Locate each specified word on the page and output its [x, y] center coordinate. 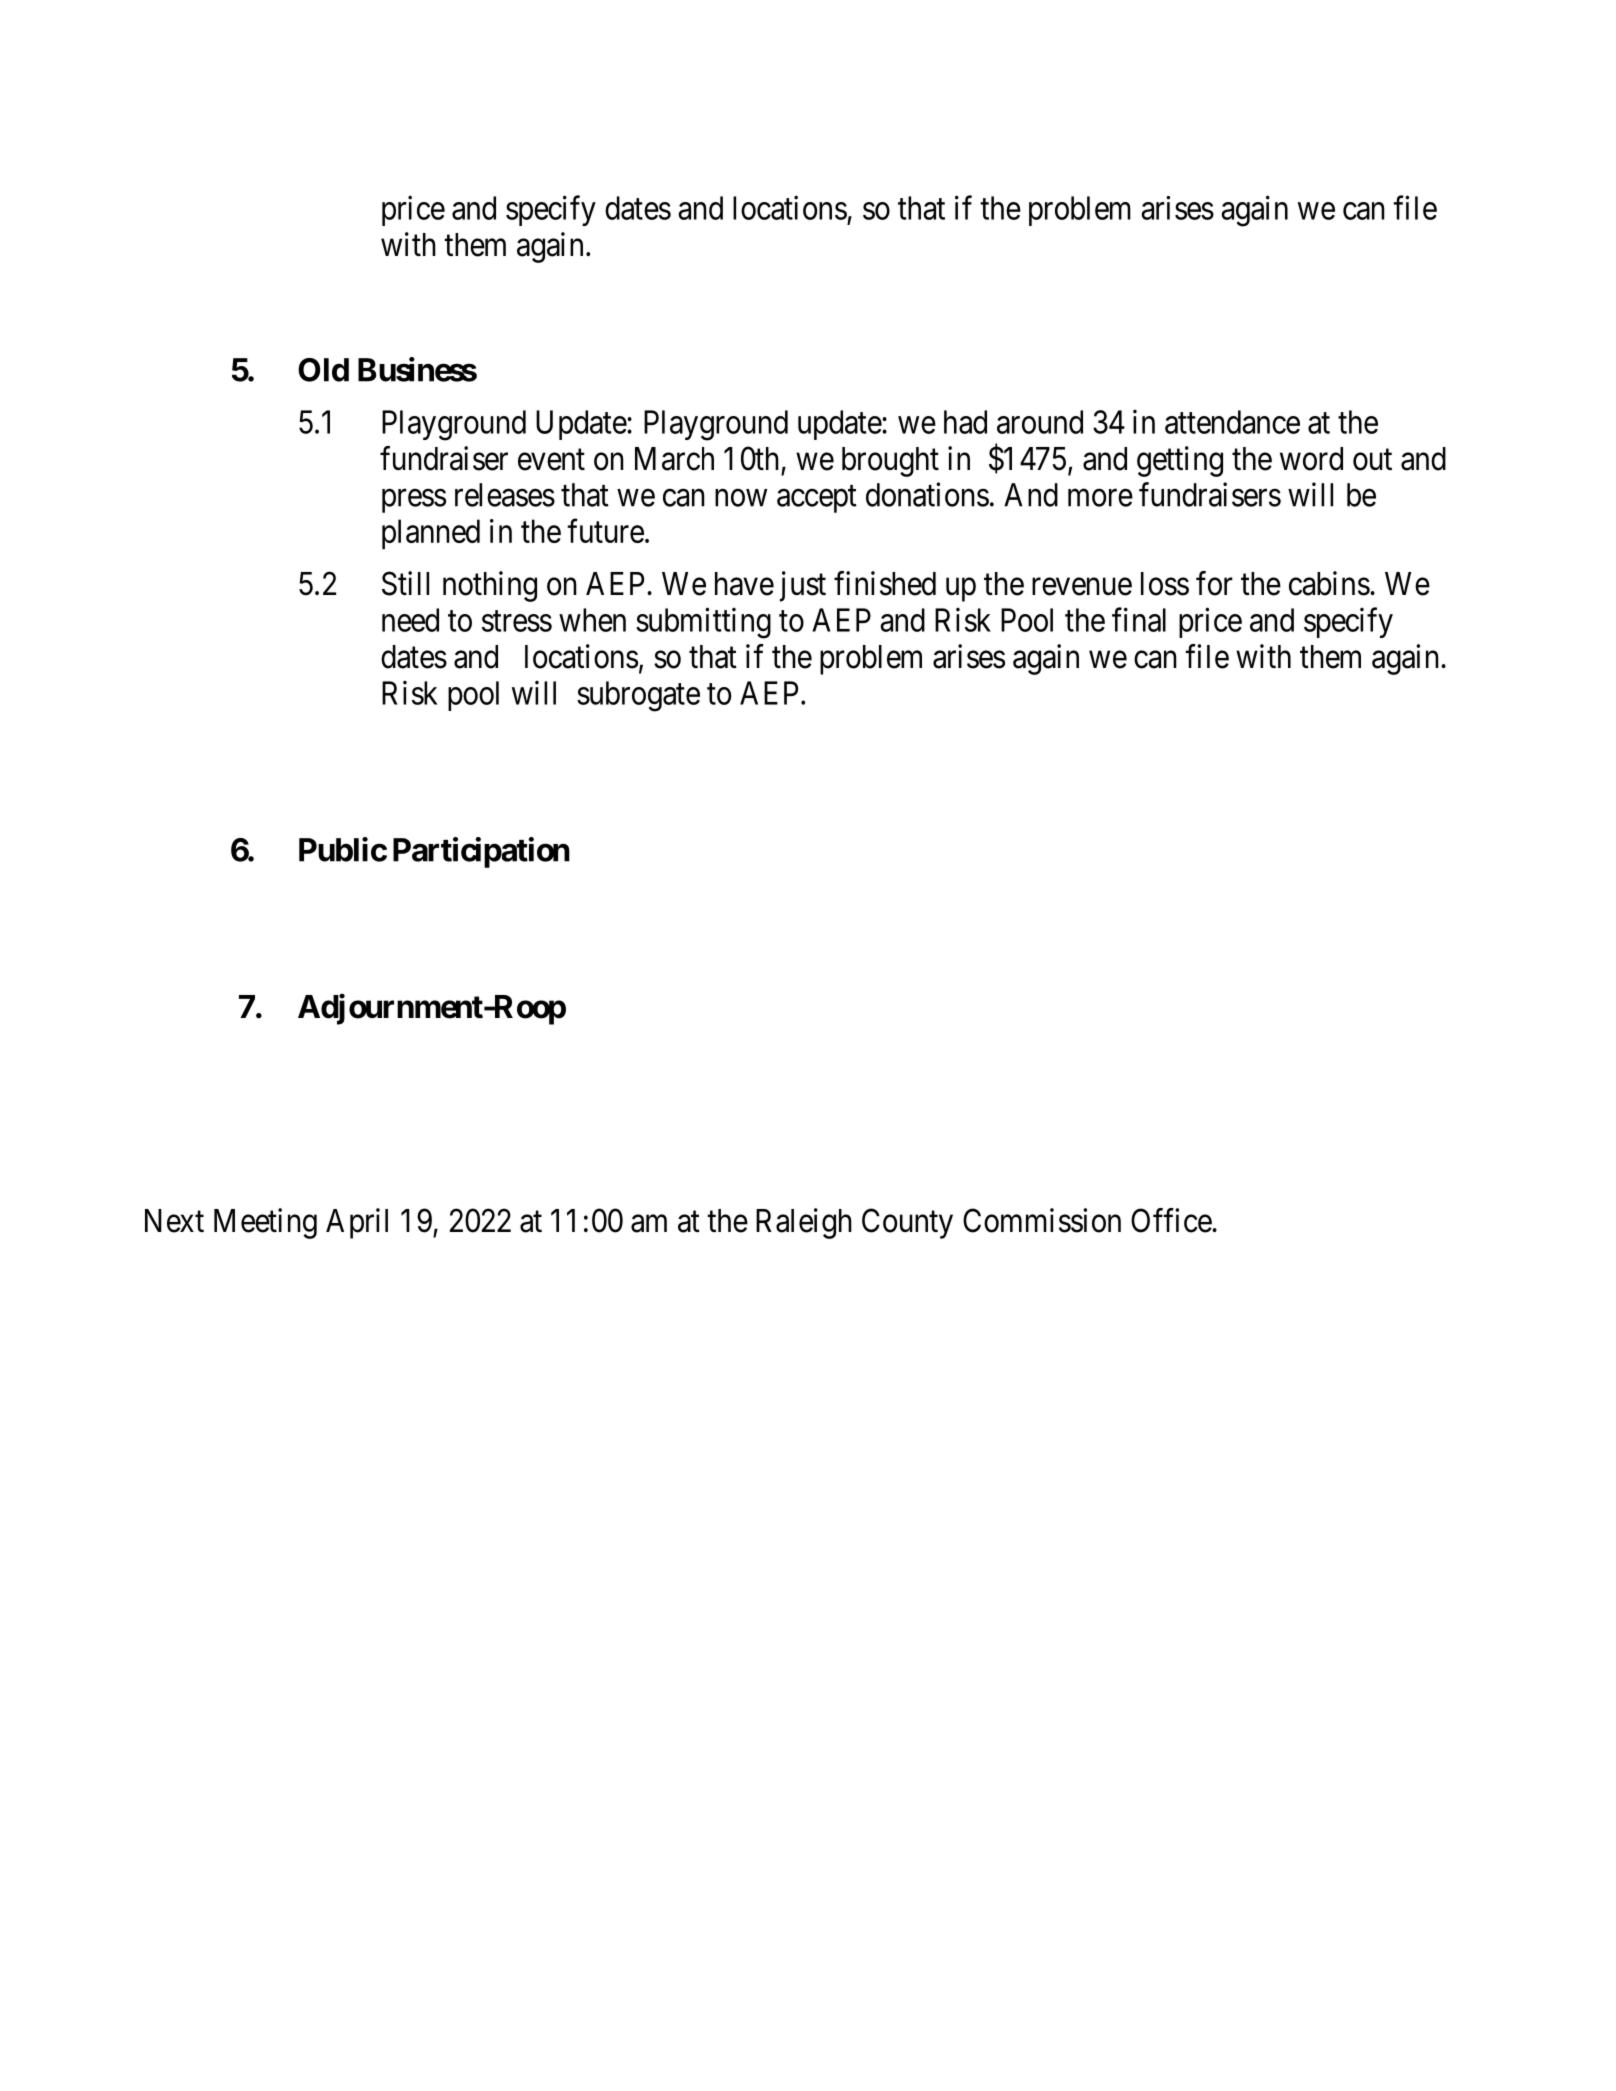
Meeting [265, 1223]
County [907, 1223]
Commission [1042, 1220]
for [1214, 583]
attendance [1232, 422]
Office [1172, 1220]
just [803, 586]
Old [323, 370]
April [357, 1223]
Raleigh [804, 1223]
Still [405, 583]
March [674, 459]
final [1139, 619]
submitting [703, 623]
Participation [481, 852]
